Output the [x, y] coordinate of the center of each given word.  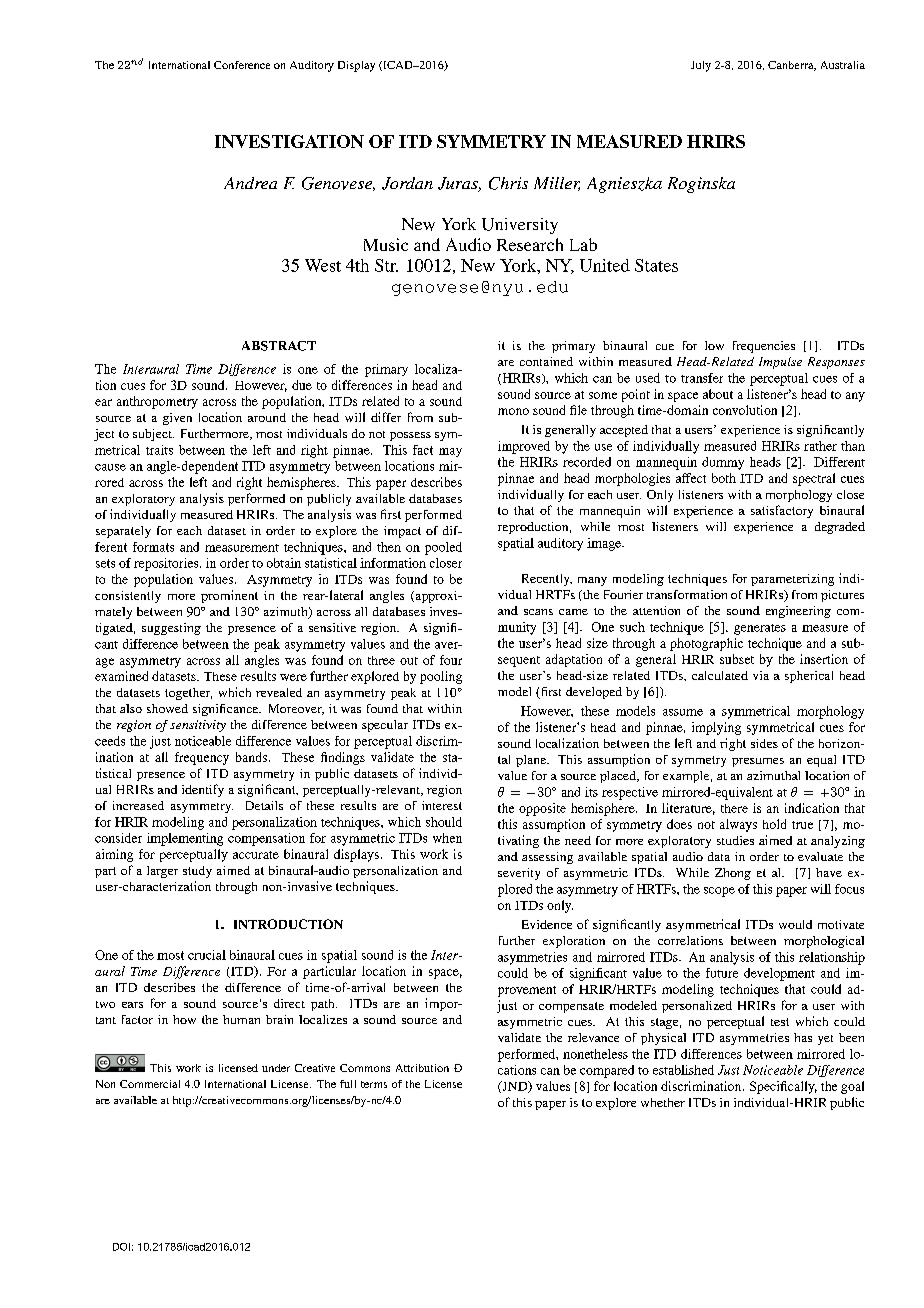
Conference [242, 65]
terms [374, 1084]
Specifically [783, 1087]
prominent [229, 596]
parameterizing [792, 580]
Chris [508, 183]
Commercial [150, 1084]
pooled [443, 548]
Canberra [792, 66]
